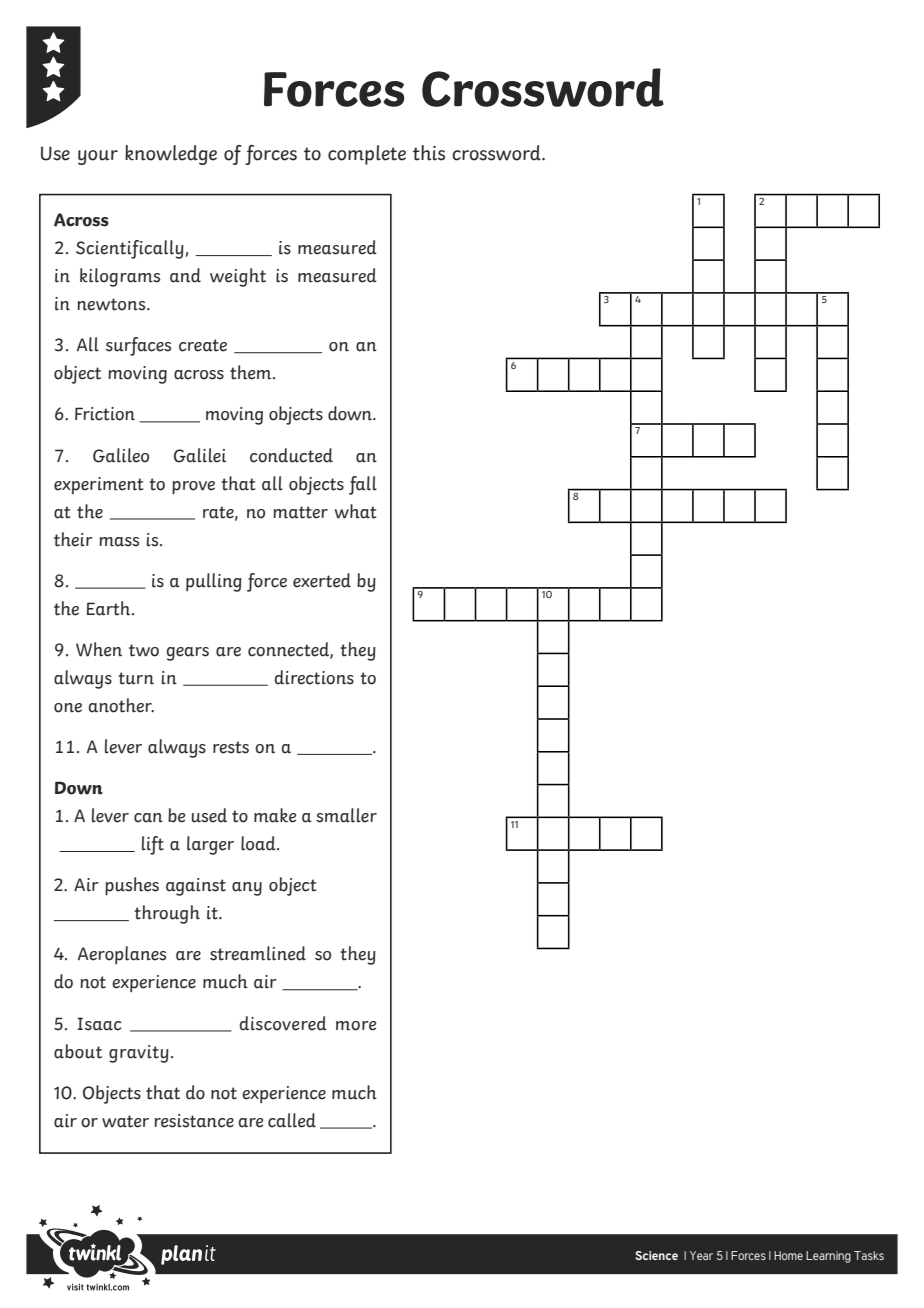 This screenshot has width=924, height=1308. I want to click on more, so click(356, 1026).
